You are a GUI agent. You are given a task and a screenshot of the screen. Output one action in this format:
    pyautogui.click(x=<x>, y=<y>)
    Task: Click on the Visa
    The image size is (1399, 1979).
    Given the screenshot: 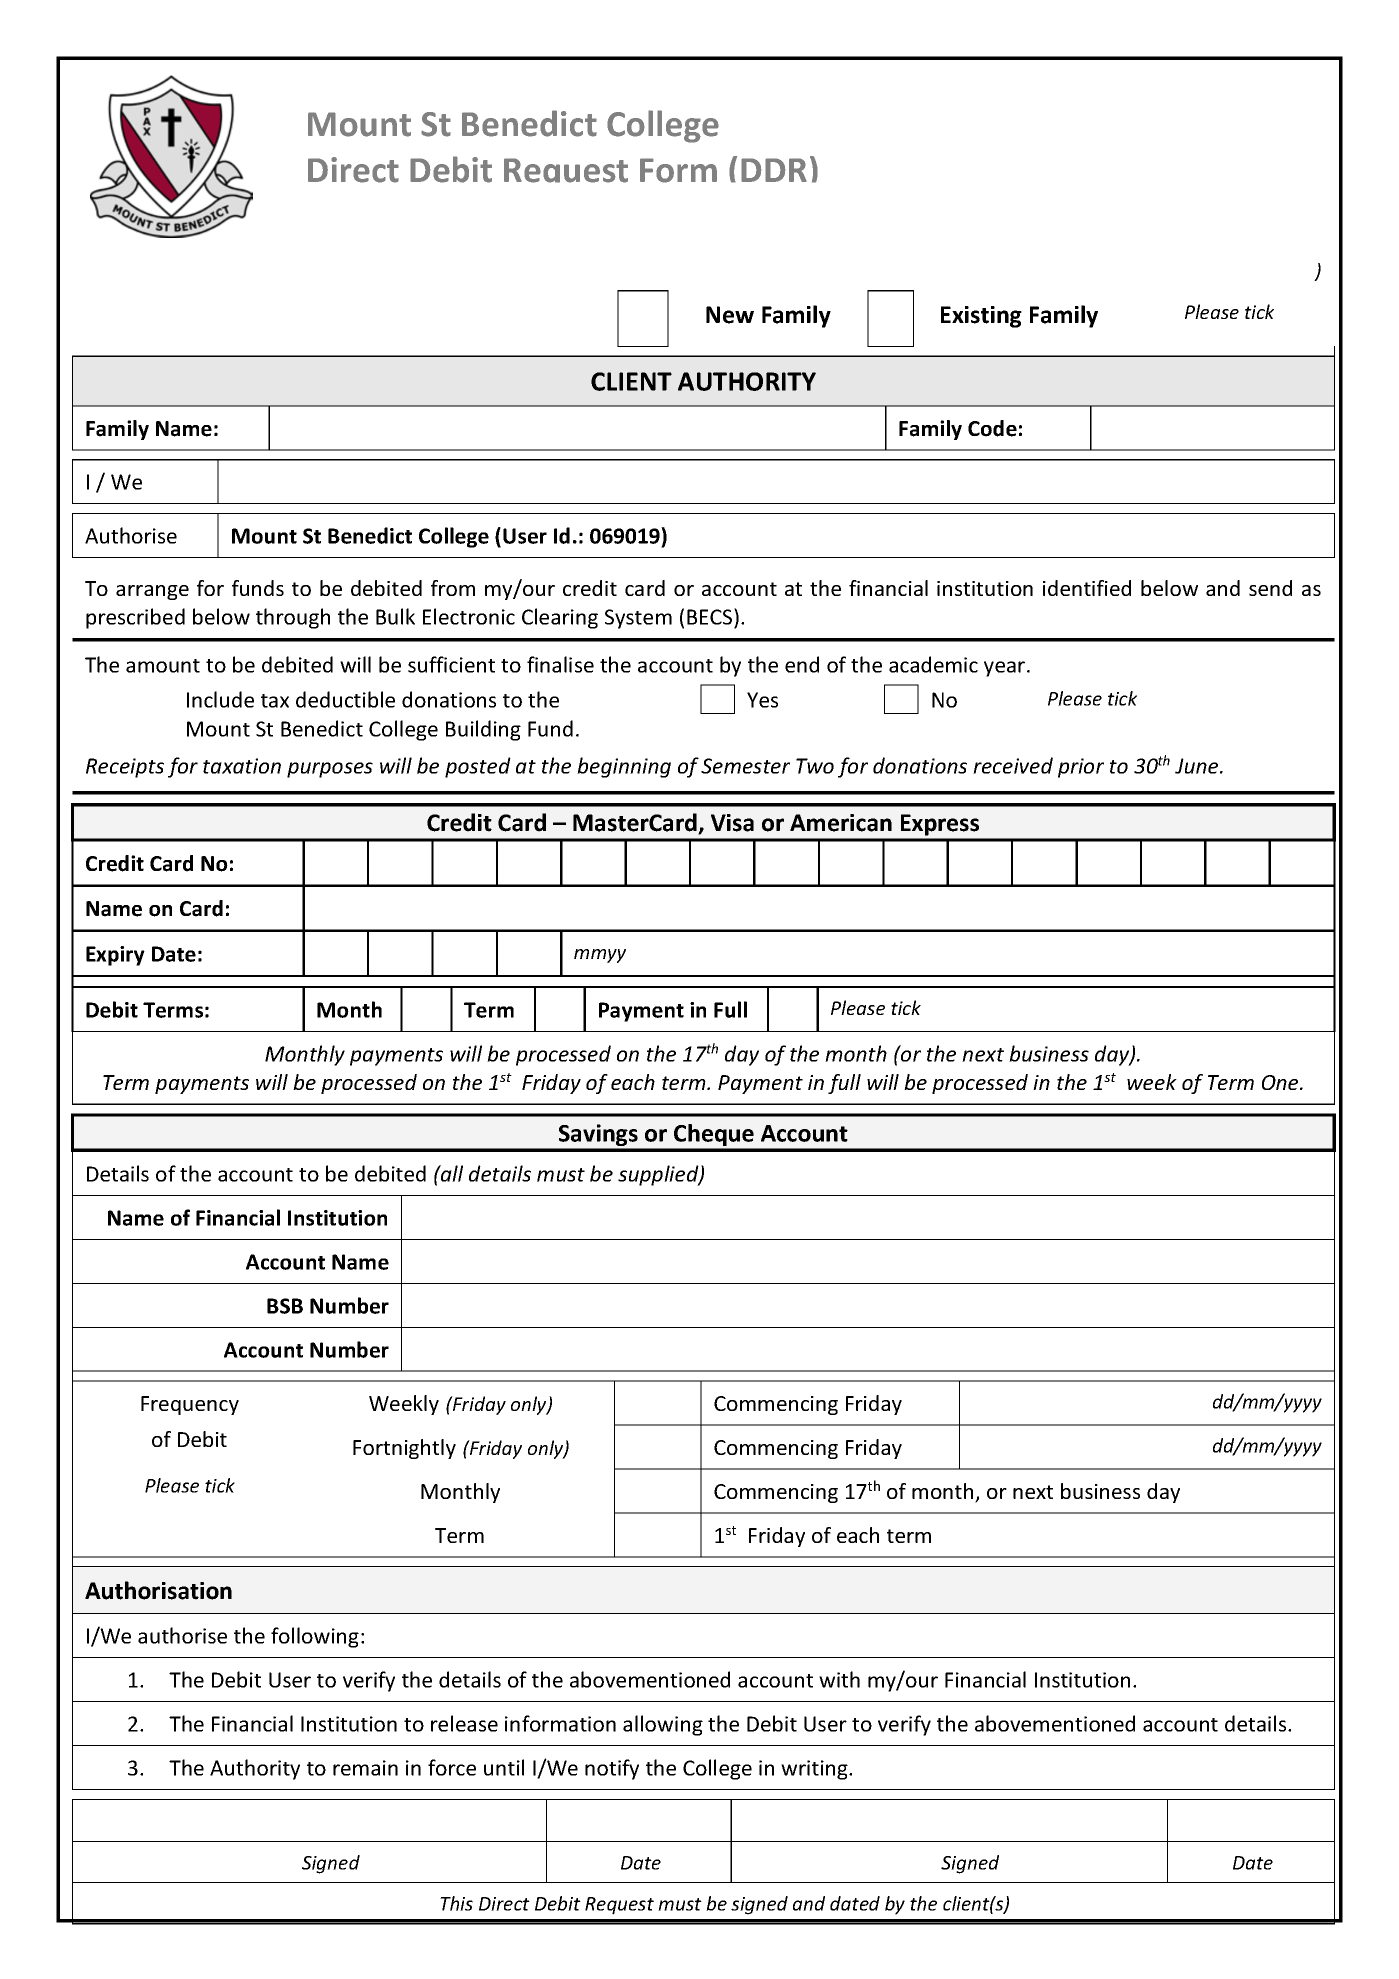 What is the action you would take?
    pyautogui.click(x=732, y=823)
